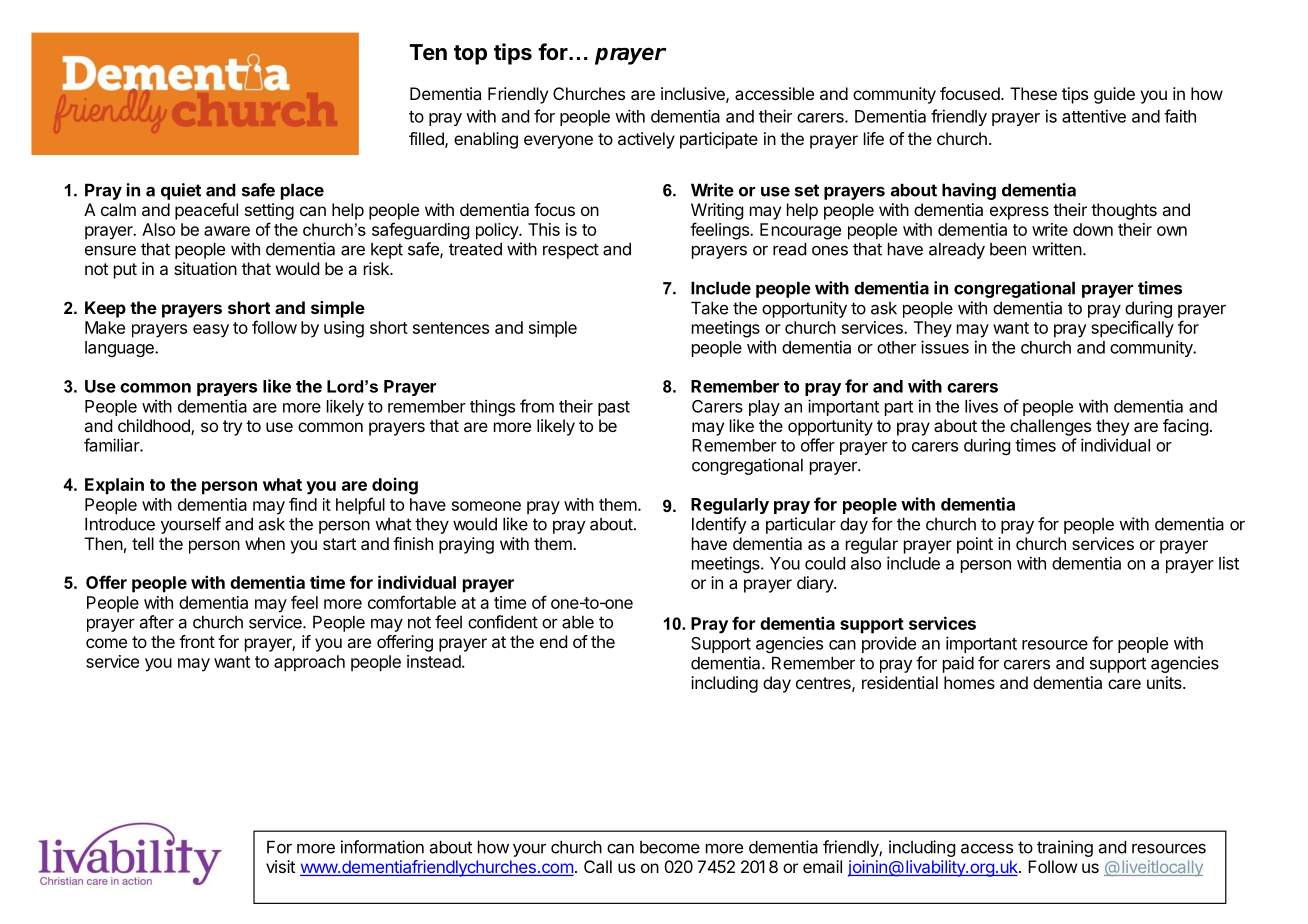 The image size is (1308, 924). I want to click on easy, so click(211, 331).
